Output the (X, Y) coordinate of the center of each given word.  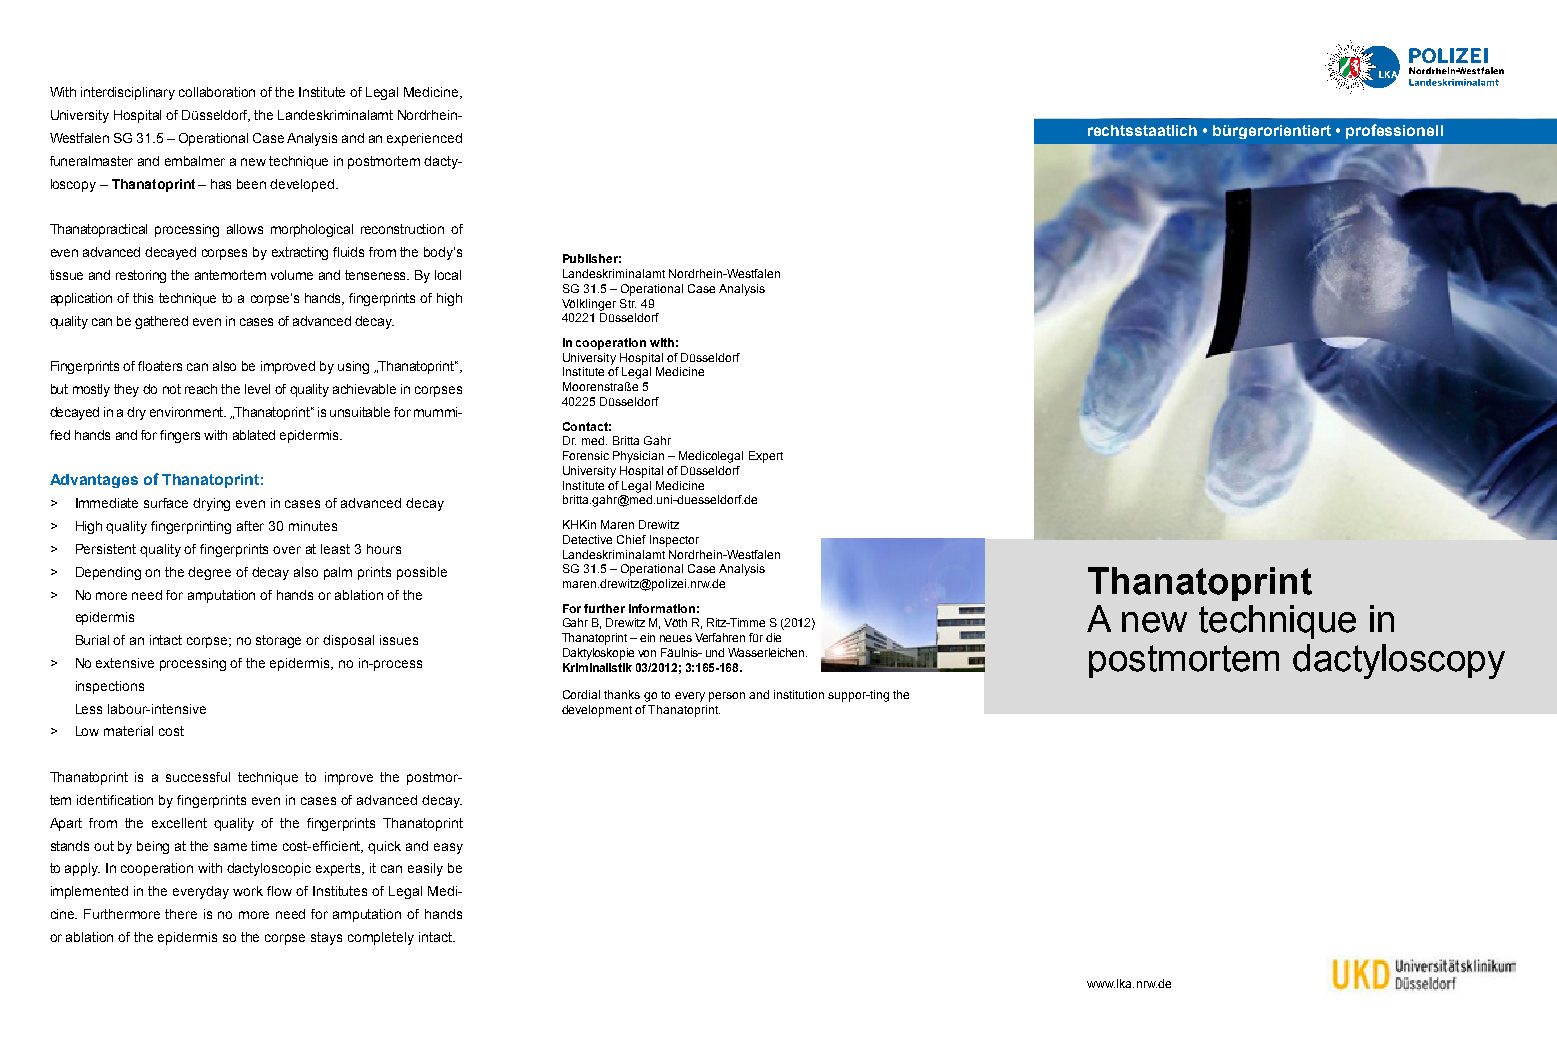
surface (166, 503)
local (448, 275)
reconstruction (402, 229)
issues (399, 640)
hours (384, 549)
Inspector (674, 541)
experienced (424, 139)
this (143, 298)
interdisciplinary (128, 93)
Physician (638, 457)
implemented (89, 892)
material (128, 731)
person (727, 697)
